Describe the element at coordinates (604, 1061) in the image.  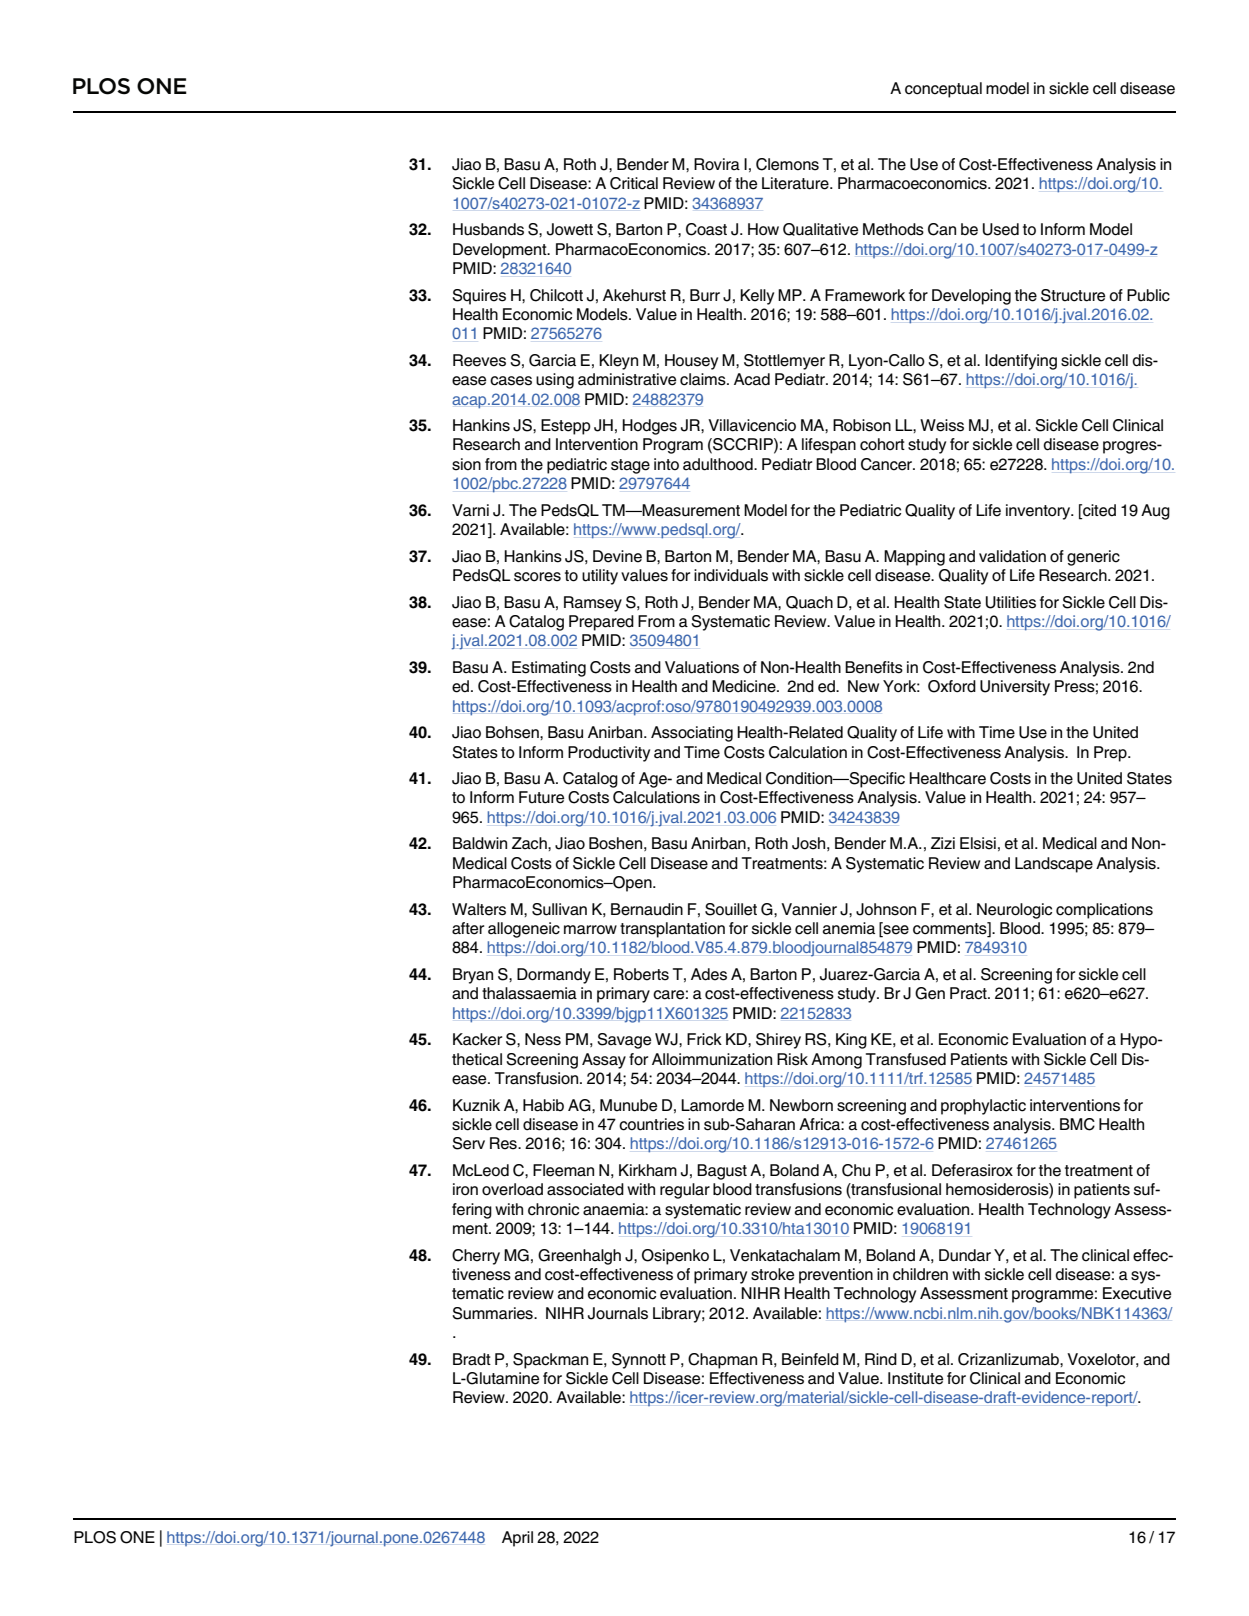
I see `Assay` at that location.
